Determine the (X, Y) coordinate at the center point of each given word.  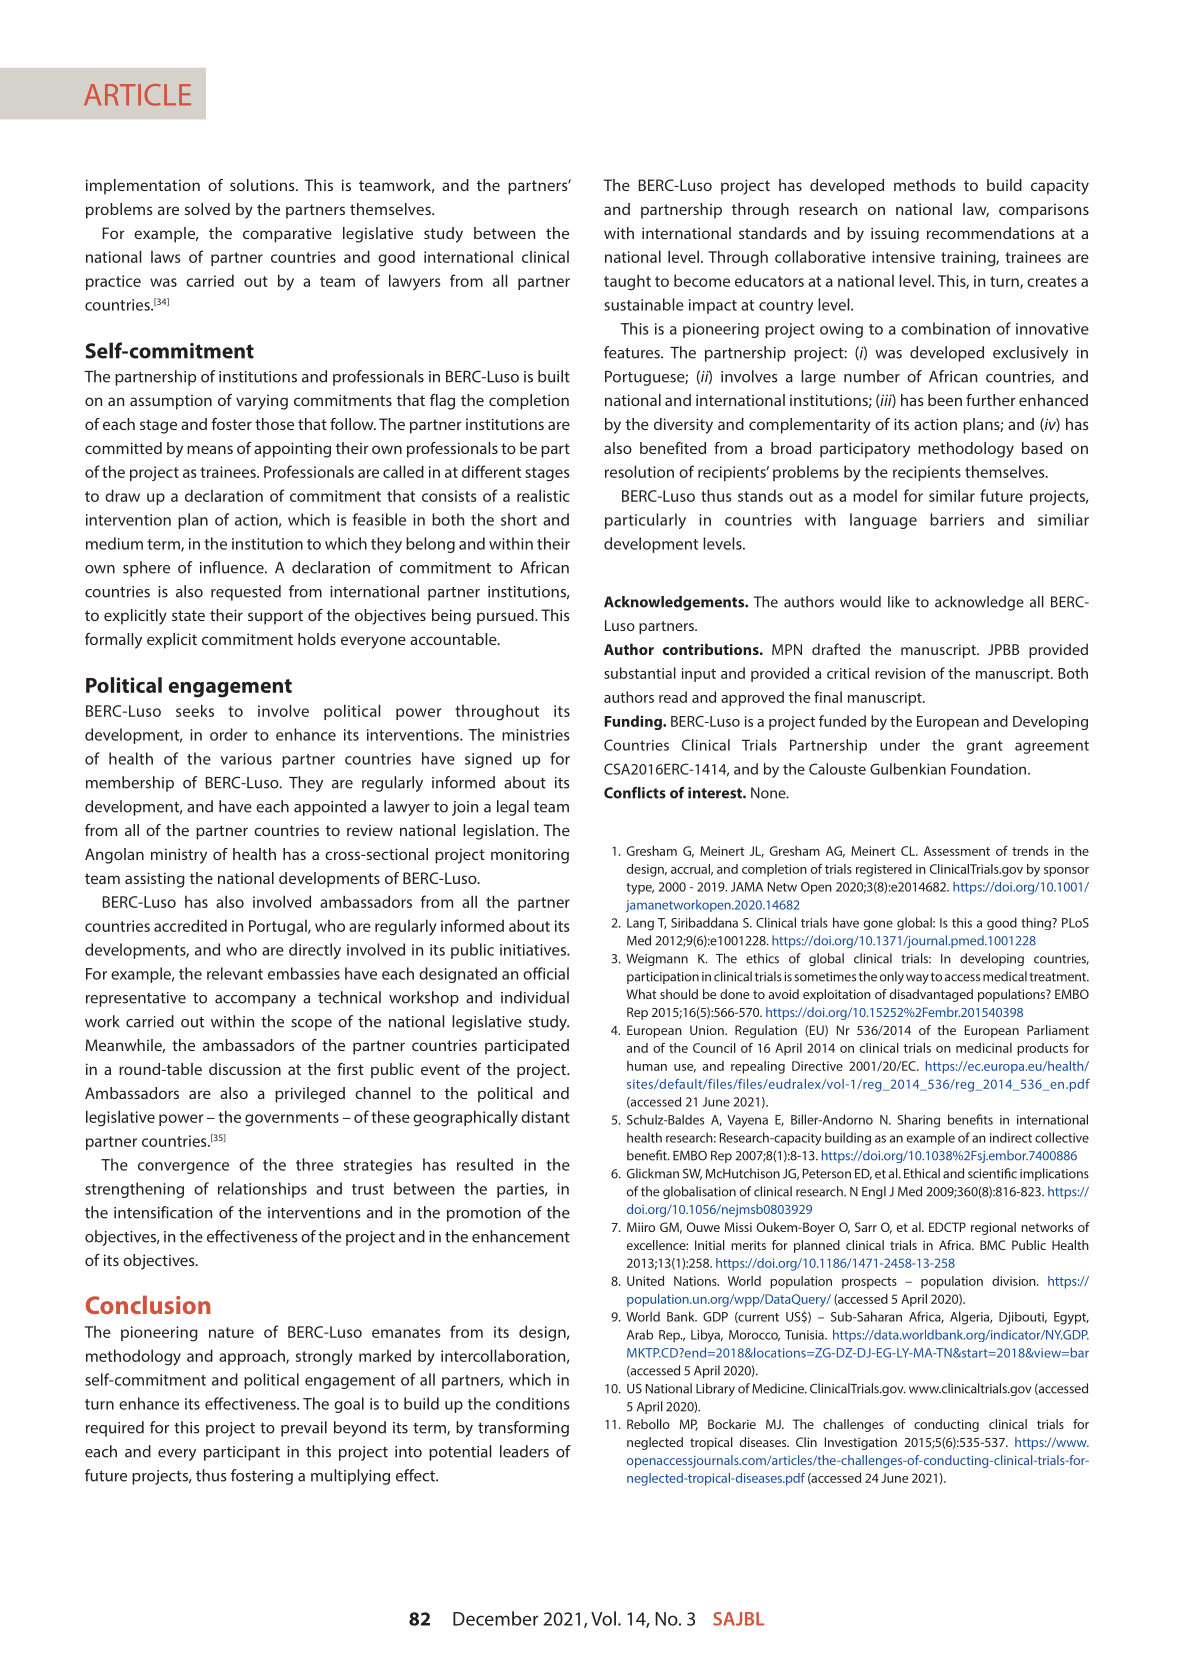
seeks (195, 710)
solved (207, 209)
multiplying (350, 1477)
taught (627, 282)
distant (545, 1116)
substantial (640, 673)
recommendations (991, 233)
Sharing (918, 1121)
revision (900, 673)
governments (292, 1119)
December (495, 1618)
